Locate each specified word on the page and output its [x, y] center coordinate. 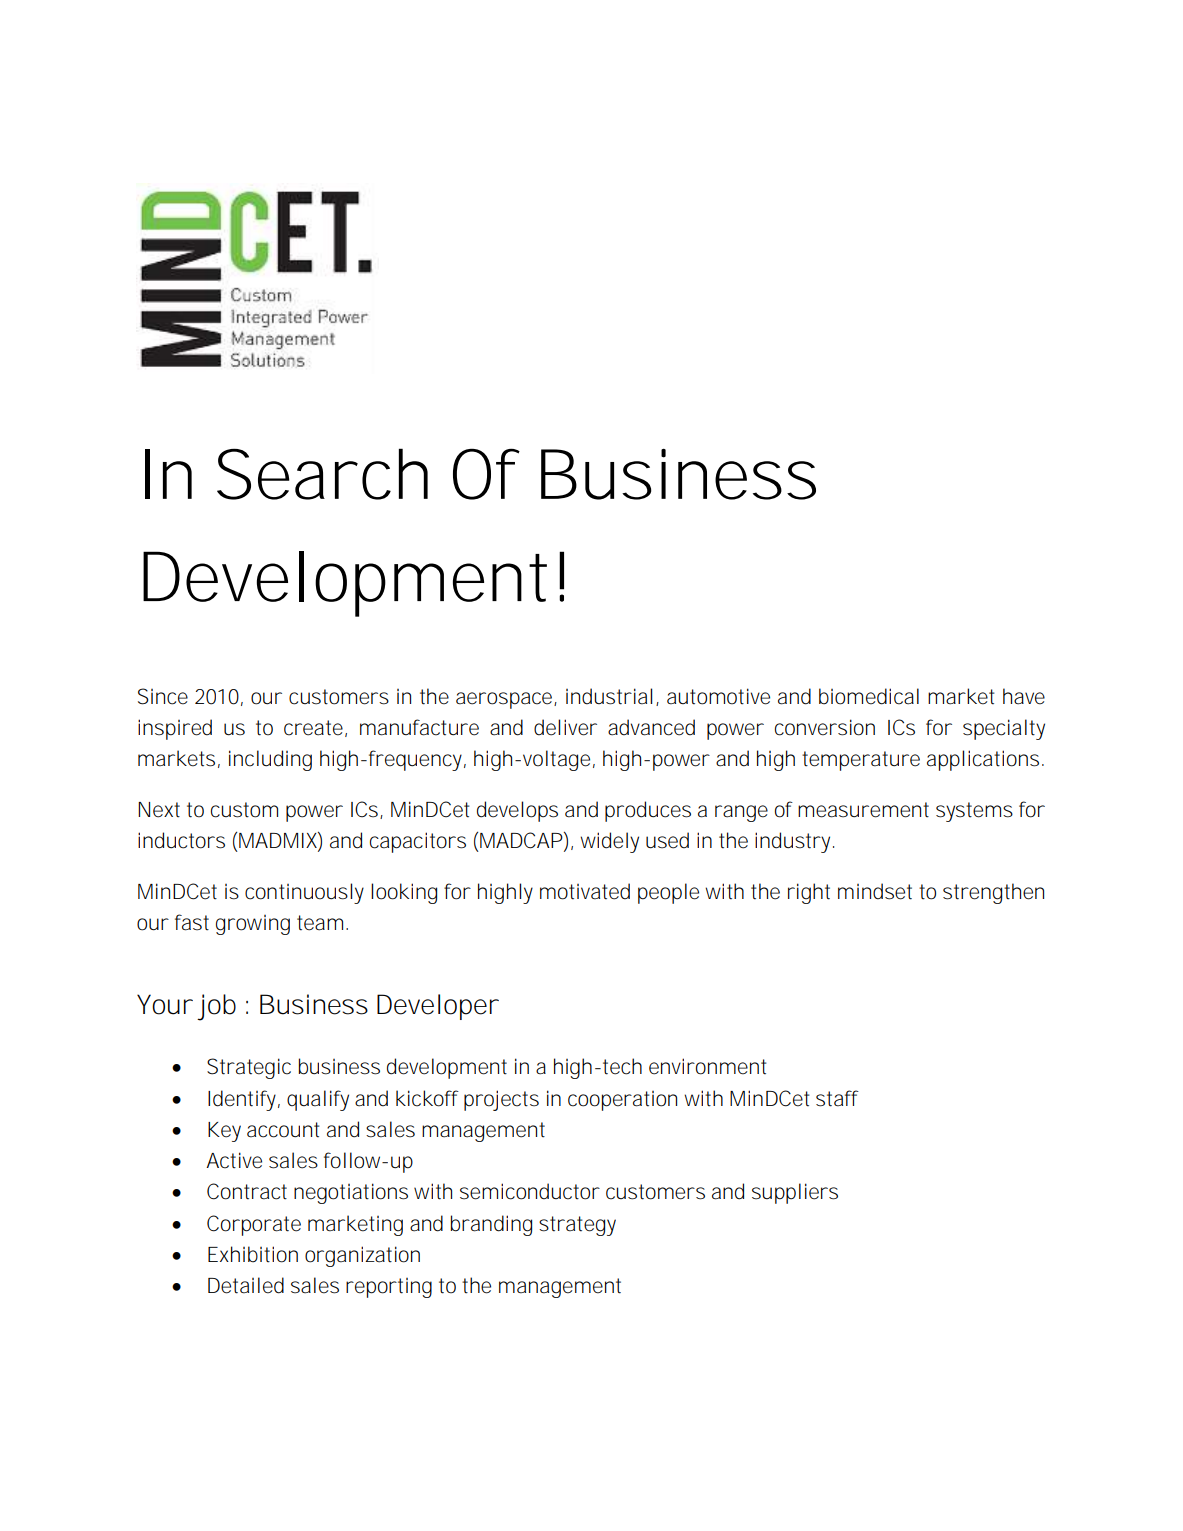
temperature [861, 761]
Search [322, 474]
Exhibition [253, 1254]
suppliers [795, 1193]
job [216, 1007]
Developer [438, 1007]
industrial [609, 696]
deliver [565, 727]
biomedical [869, 696]
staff [837, 1098]
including [270, 760]
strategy [577, 1226]
